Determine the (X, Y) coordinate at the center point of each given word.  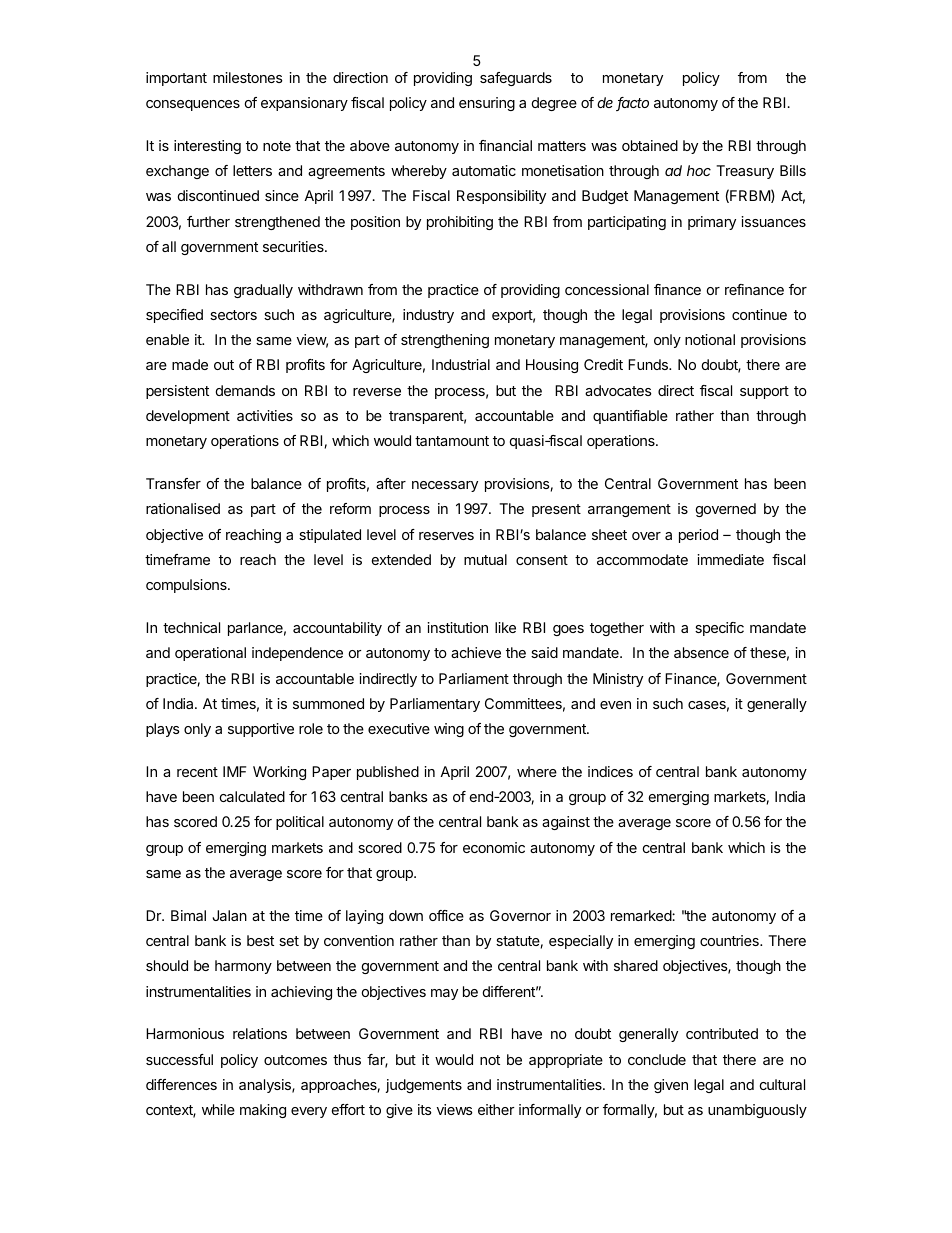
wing (449, 730)
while (218, 1109)
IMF (234, 771)
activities (265, 415)
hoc (699, 170)
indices (610, 771)
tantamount (452, 441)
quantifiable (630, 417)
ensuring (487, 104)
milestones (248, 77)
